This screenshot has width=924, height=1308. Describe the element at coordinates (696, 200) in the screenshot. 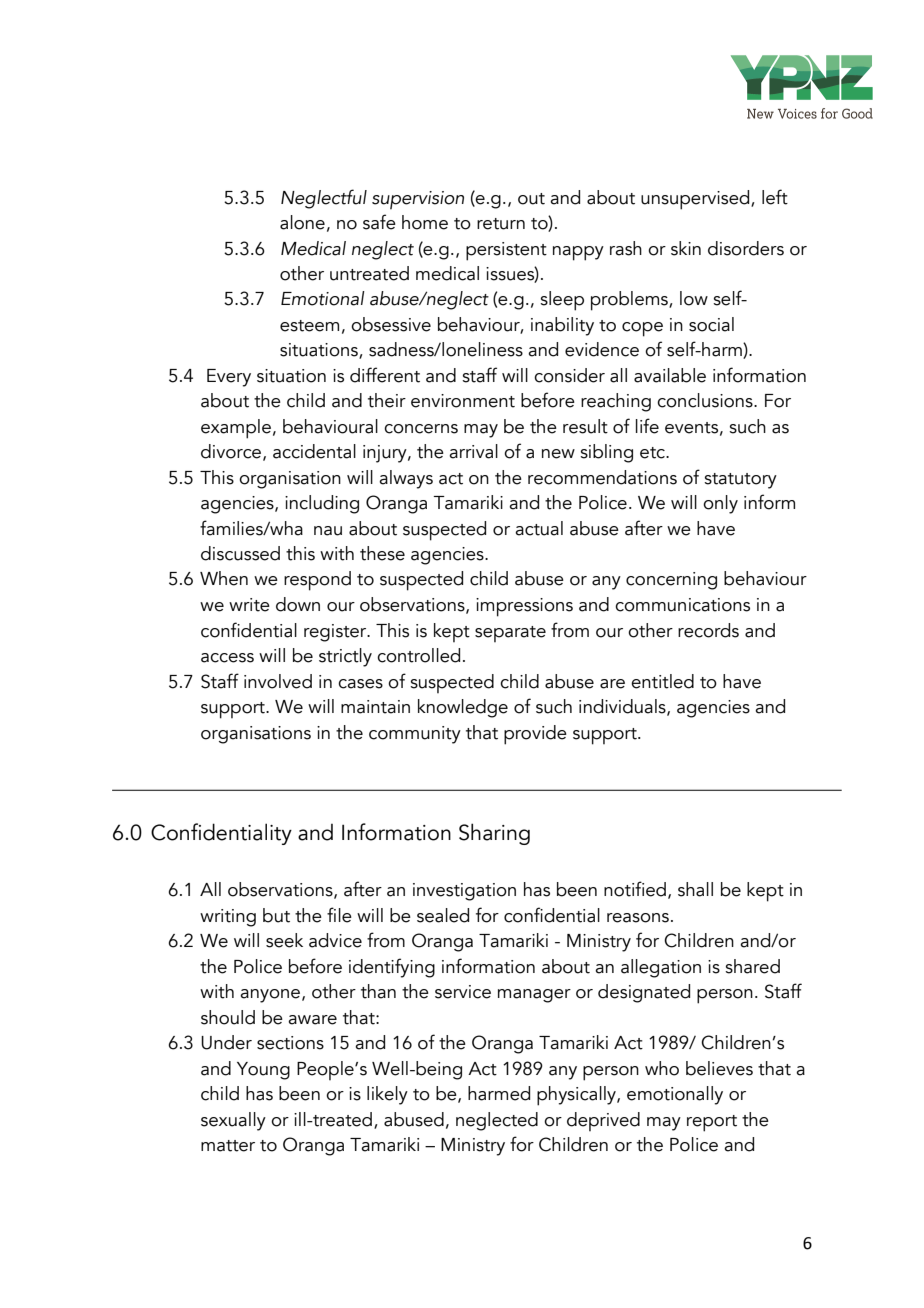

I see `unsupervised` at that location.
